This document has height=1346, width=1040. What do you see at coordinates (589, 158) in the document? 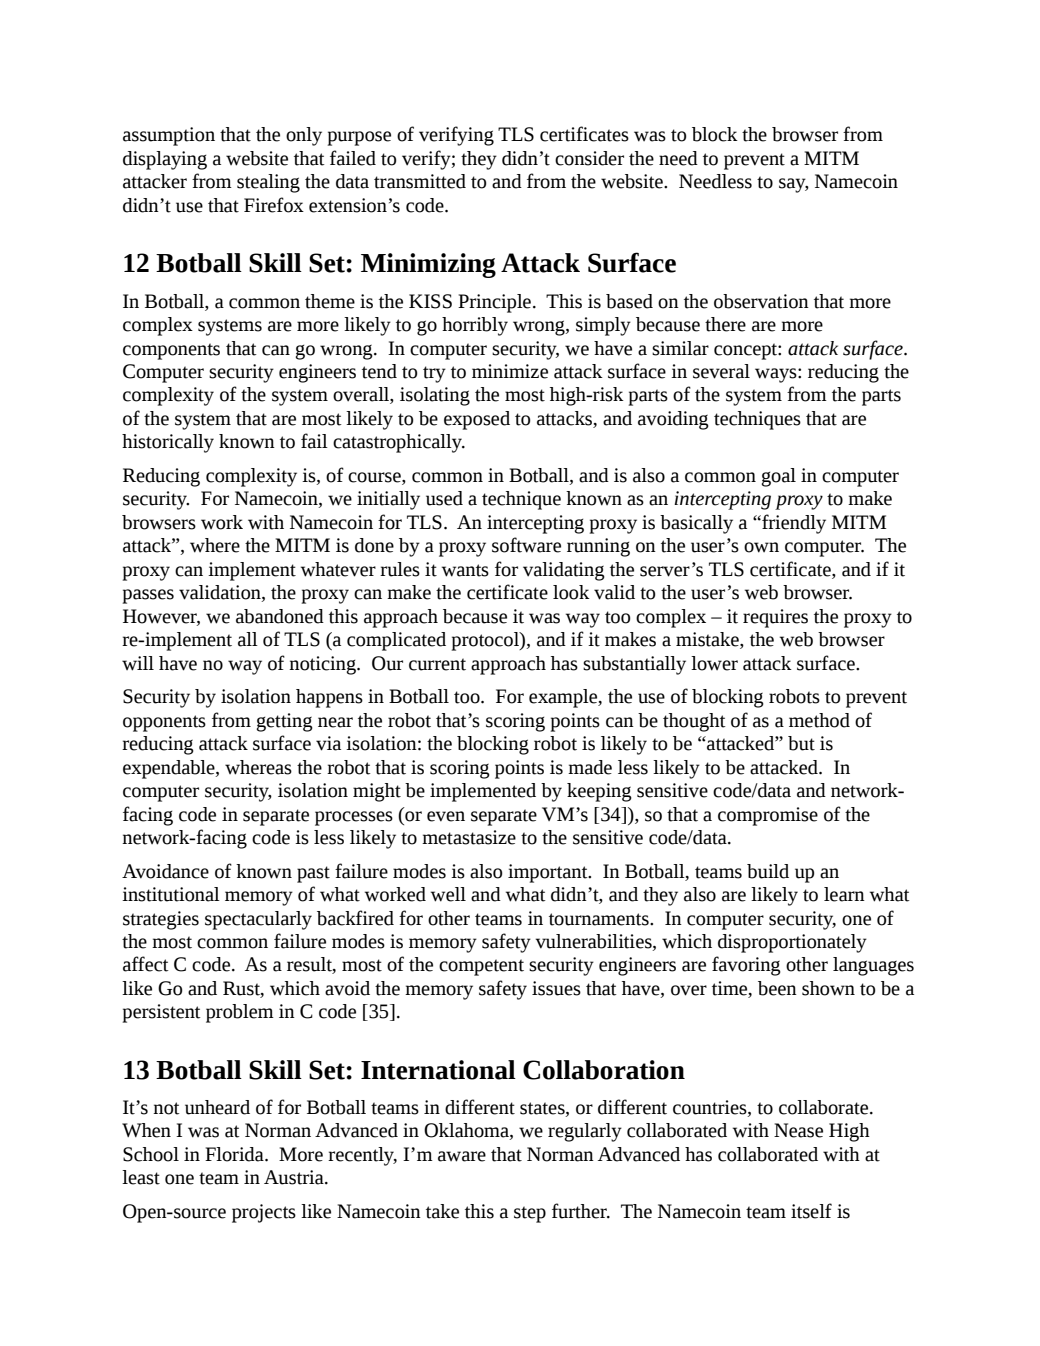
I see `consider` at bounding box center [589, 158].
